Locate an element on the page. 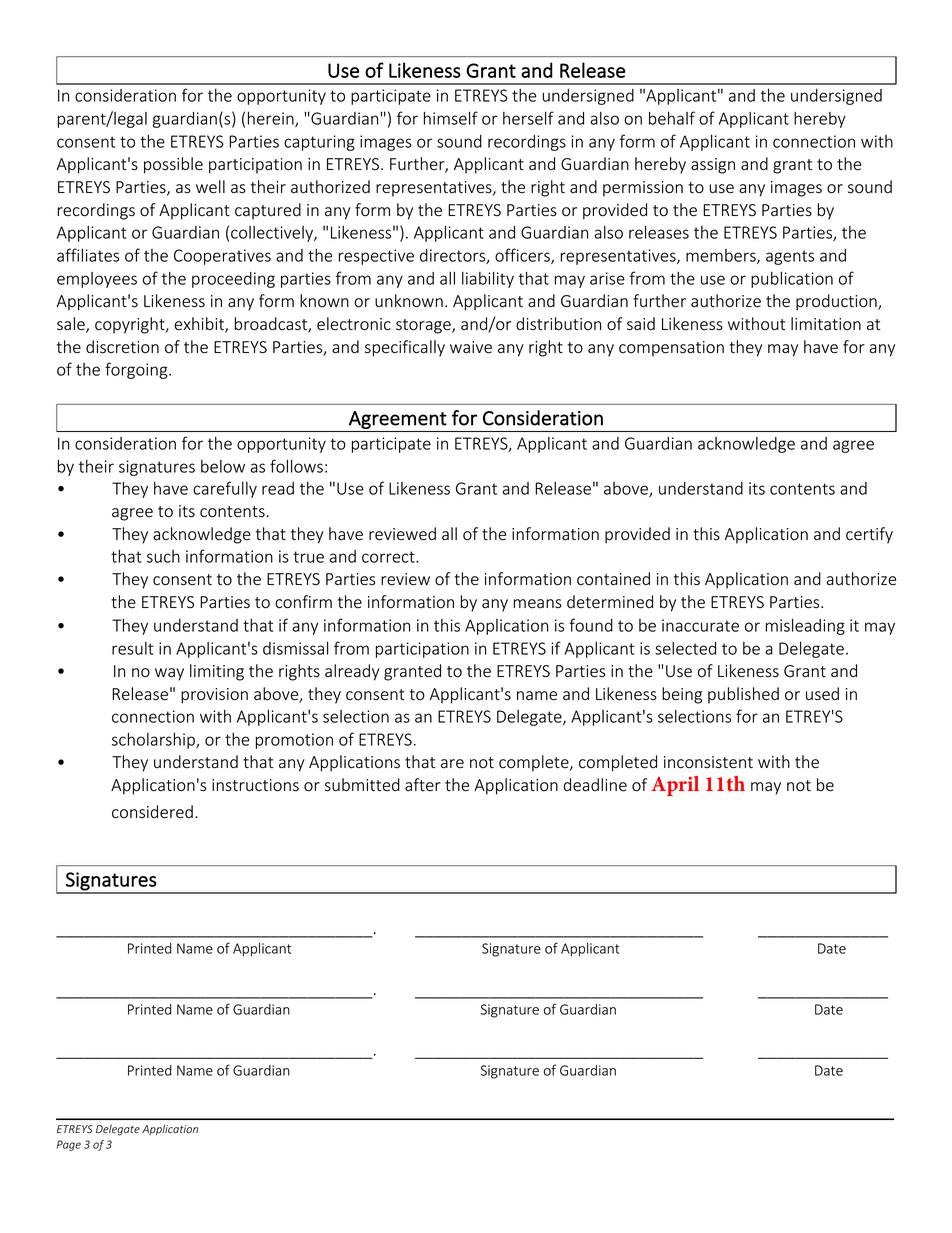 The height and width of the image is (1233, 952). himself is located at coordinates (451, 118).
